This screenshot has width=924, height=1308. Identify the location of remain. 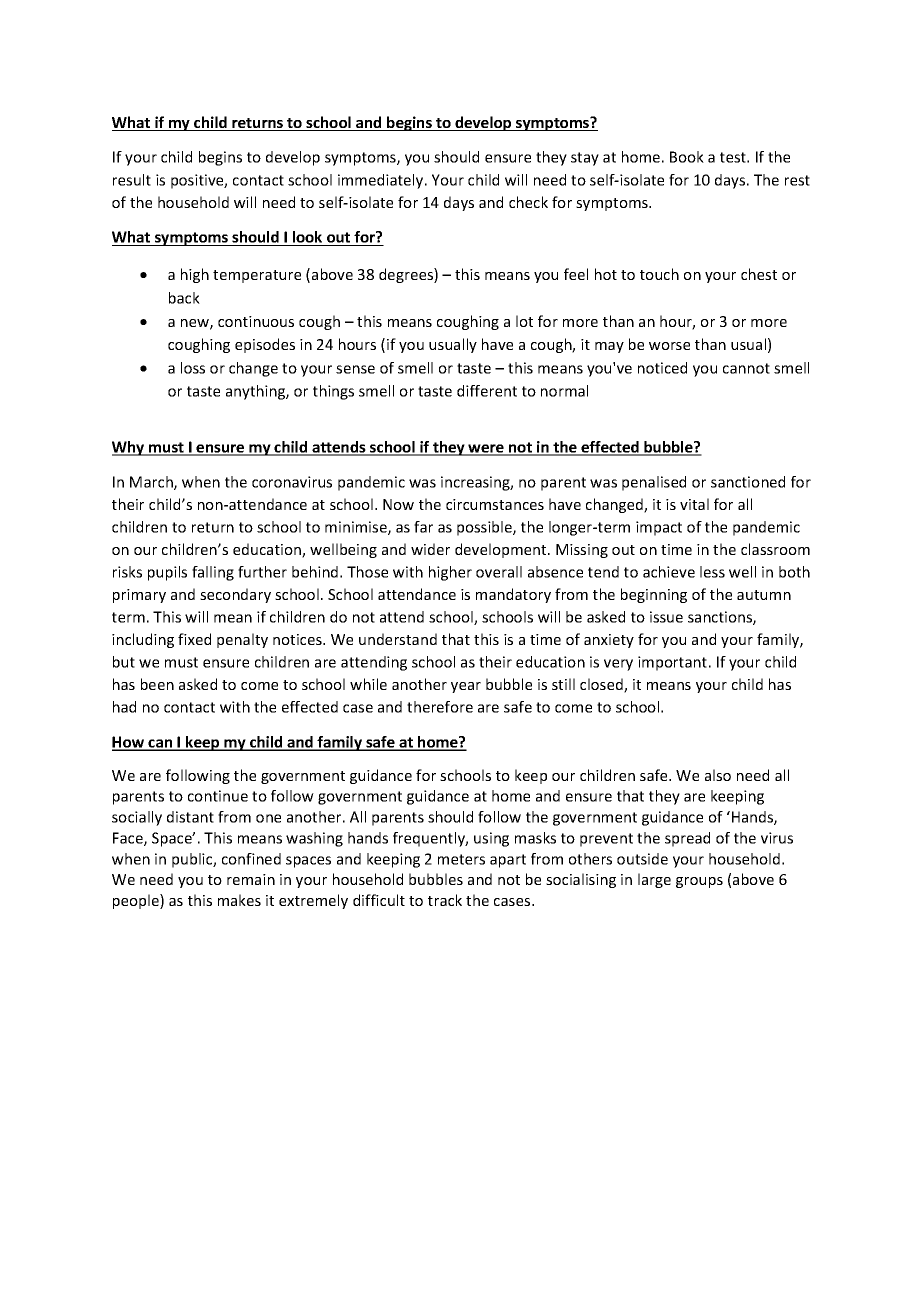
(251, 879).
